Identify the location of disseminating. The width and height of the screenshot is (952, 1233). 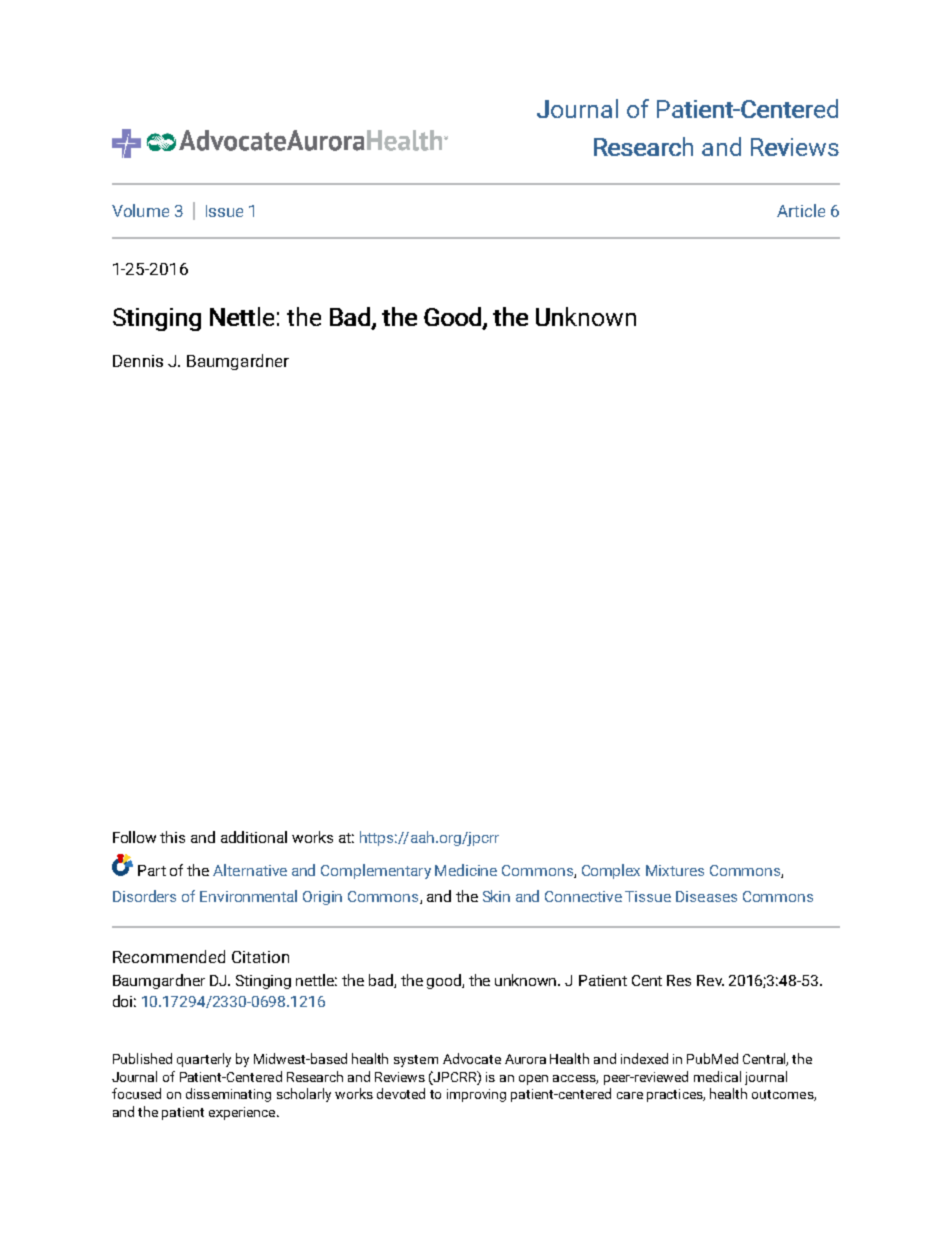
(228, 1095).
